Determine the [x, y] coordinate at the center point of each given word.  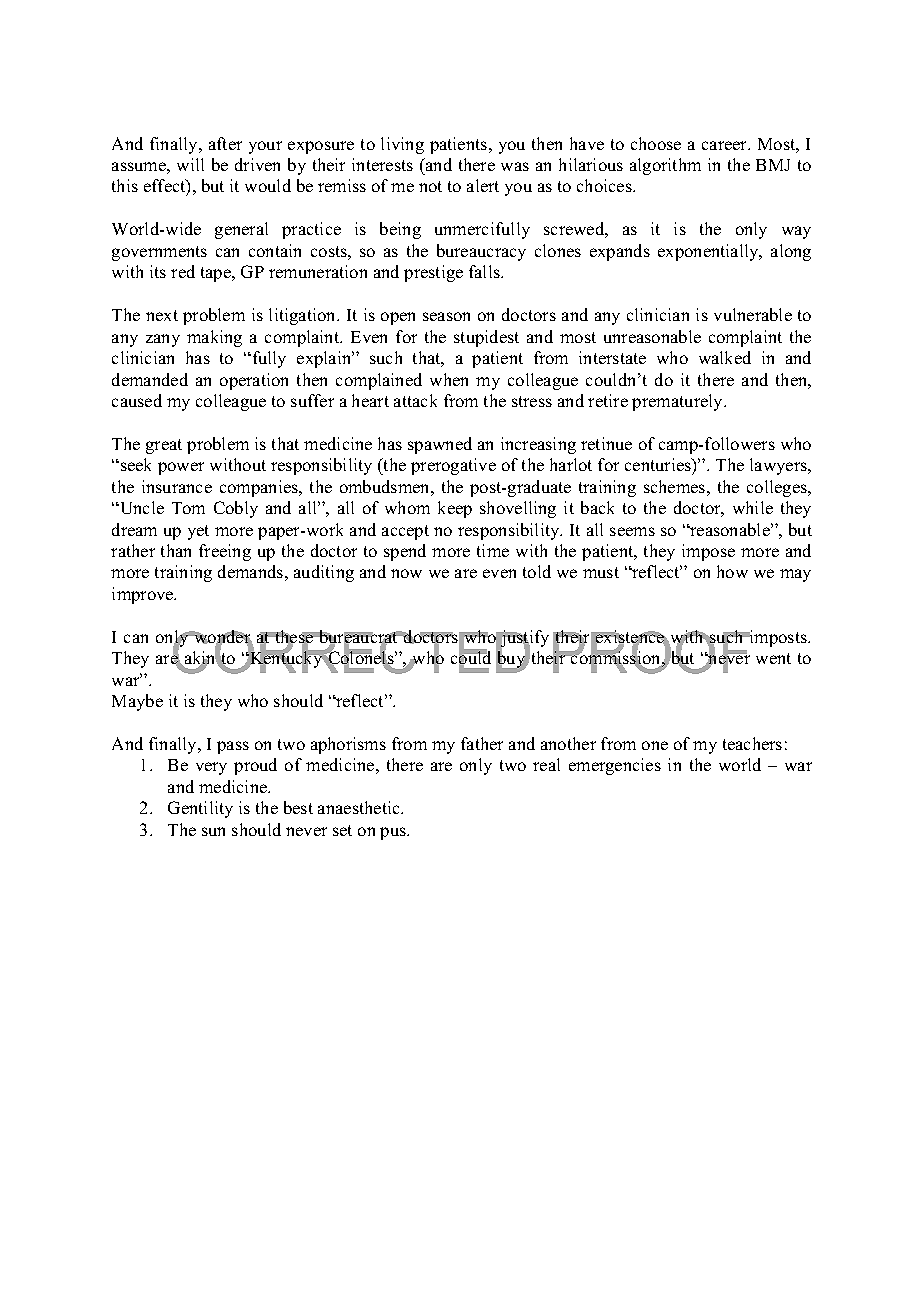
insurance [177, 486]
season [446, 316]
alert [483, 185]
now [406, 573]
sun [213, 831]
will [190, 164]
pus [394, 833]
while [753, 507]
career [726, 145]
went [773, 658]
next [162, 315]
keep [455, 509]
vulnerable [753, 314]
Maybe [137, 702]
